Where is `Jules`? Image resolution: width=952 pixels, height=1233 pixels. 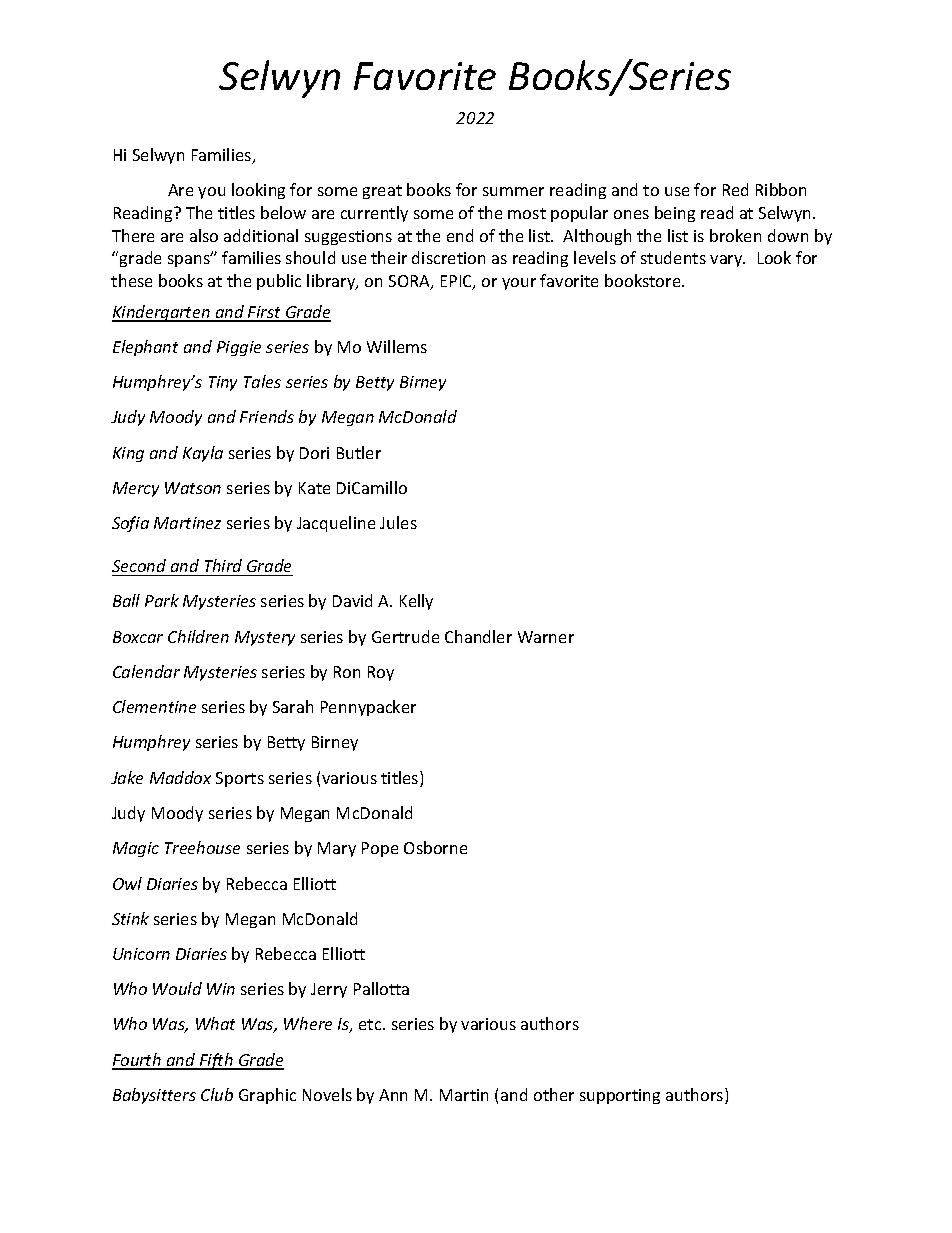 Jules is located at coordinates (398, 522).
